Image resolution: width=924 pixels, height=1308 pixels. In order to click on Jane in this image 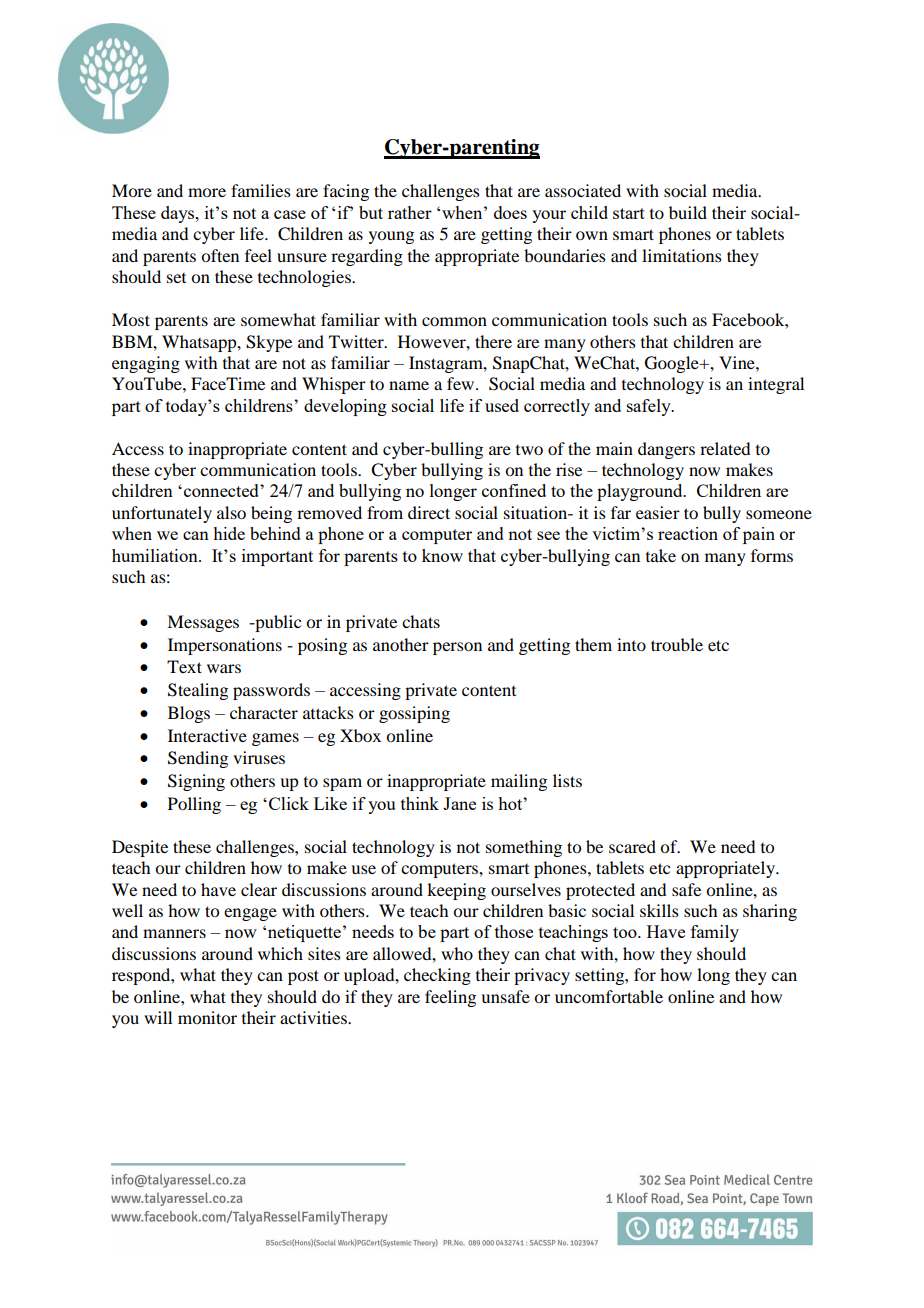, I will do `click(459, 803)`.
